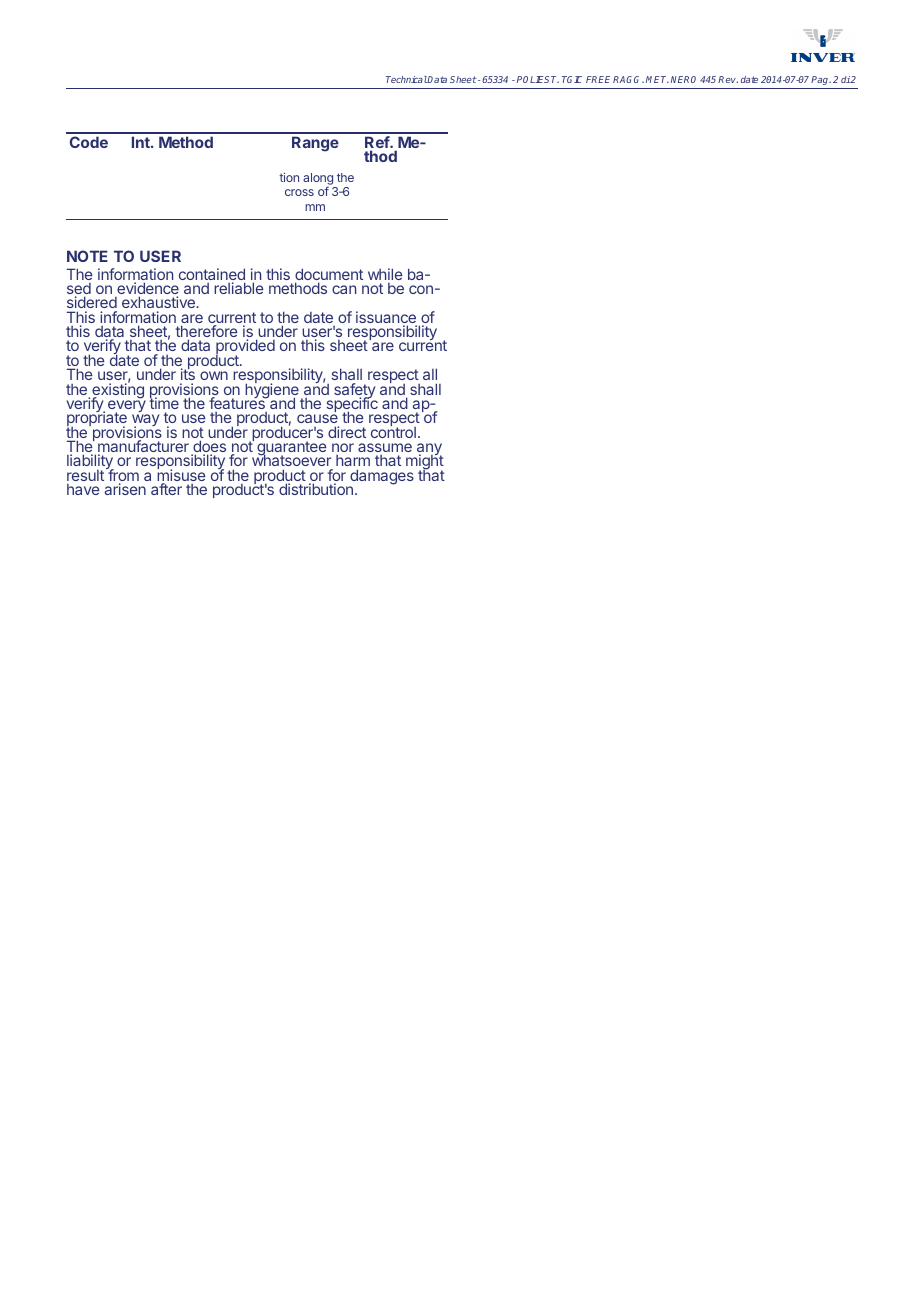  Describe the element at coordinates (728, 79) in the image. I see `Rev` at that location.
